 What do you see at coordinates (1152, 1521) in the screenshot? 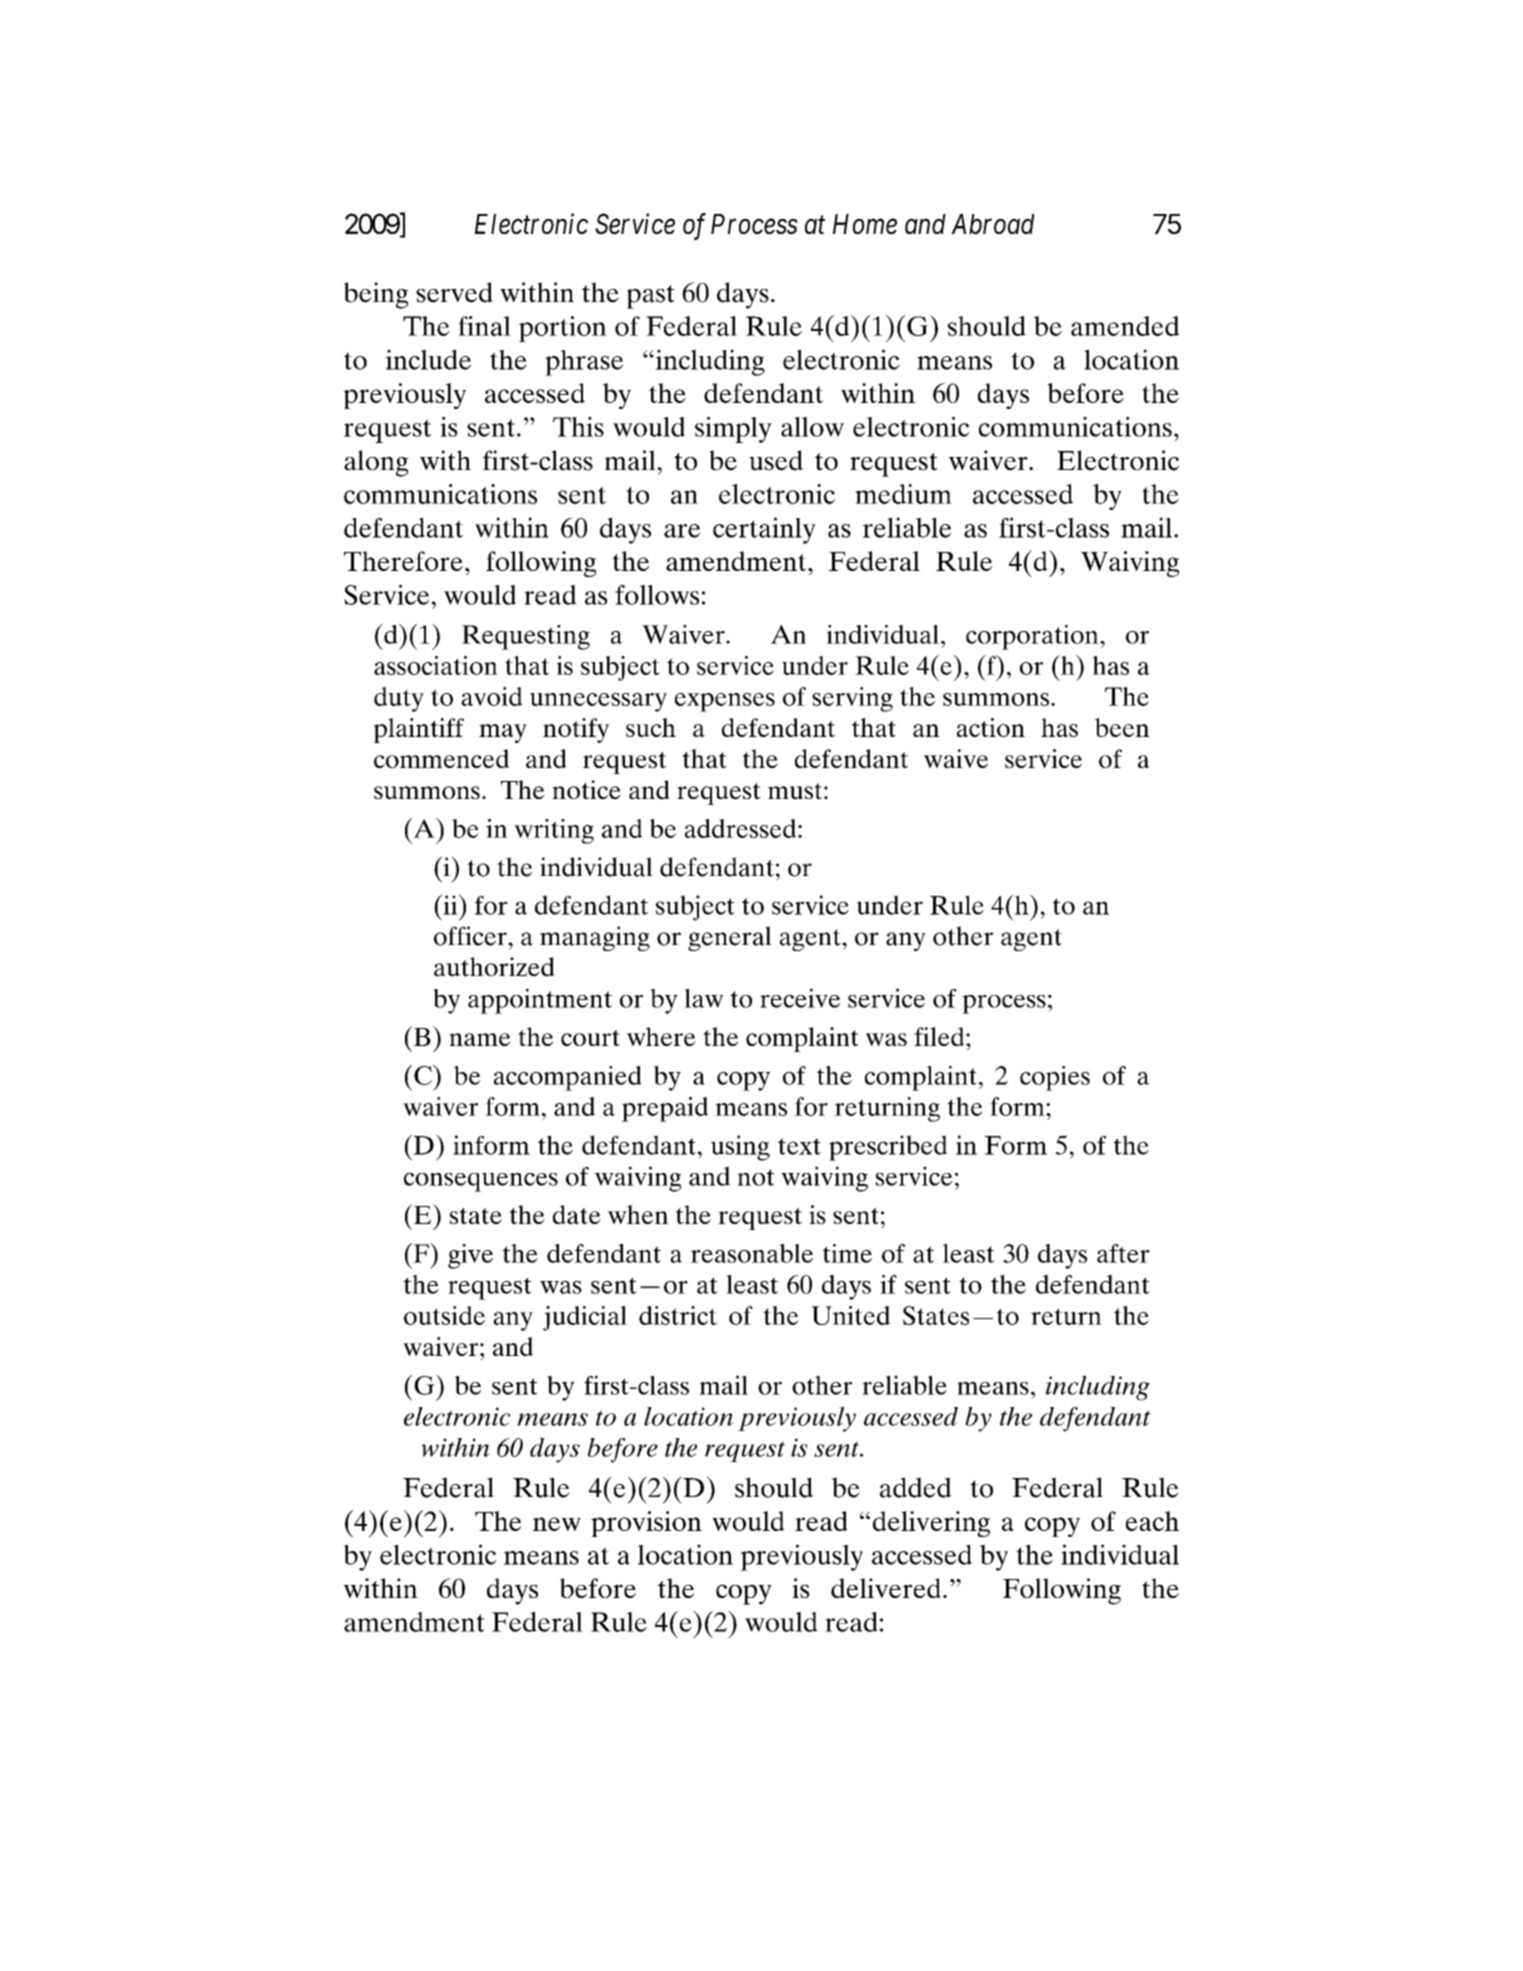
I see `each` at bounding box center [1152, 1521].
